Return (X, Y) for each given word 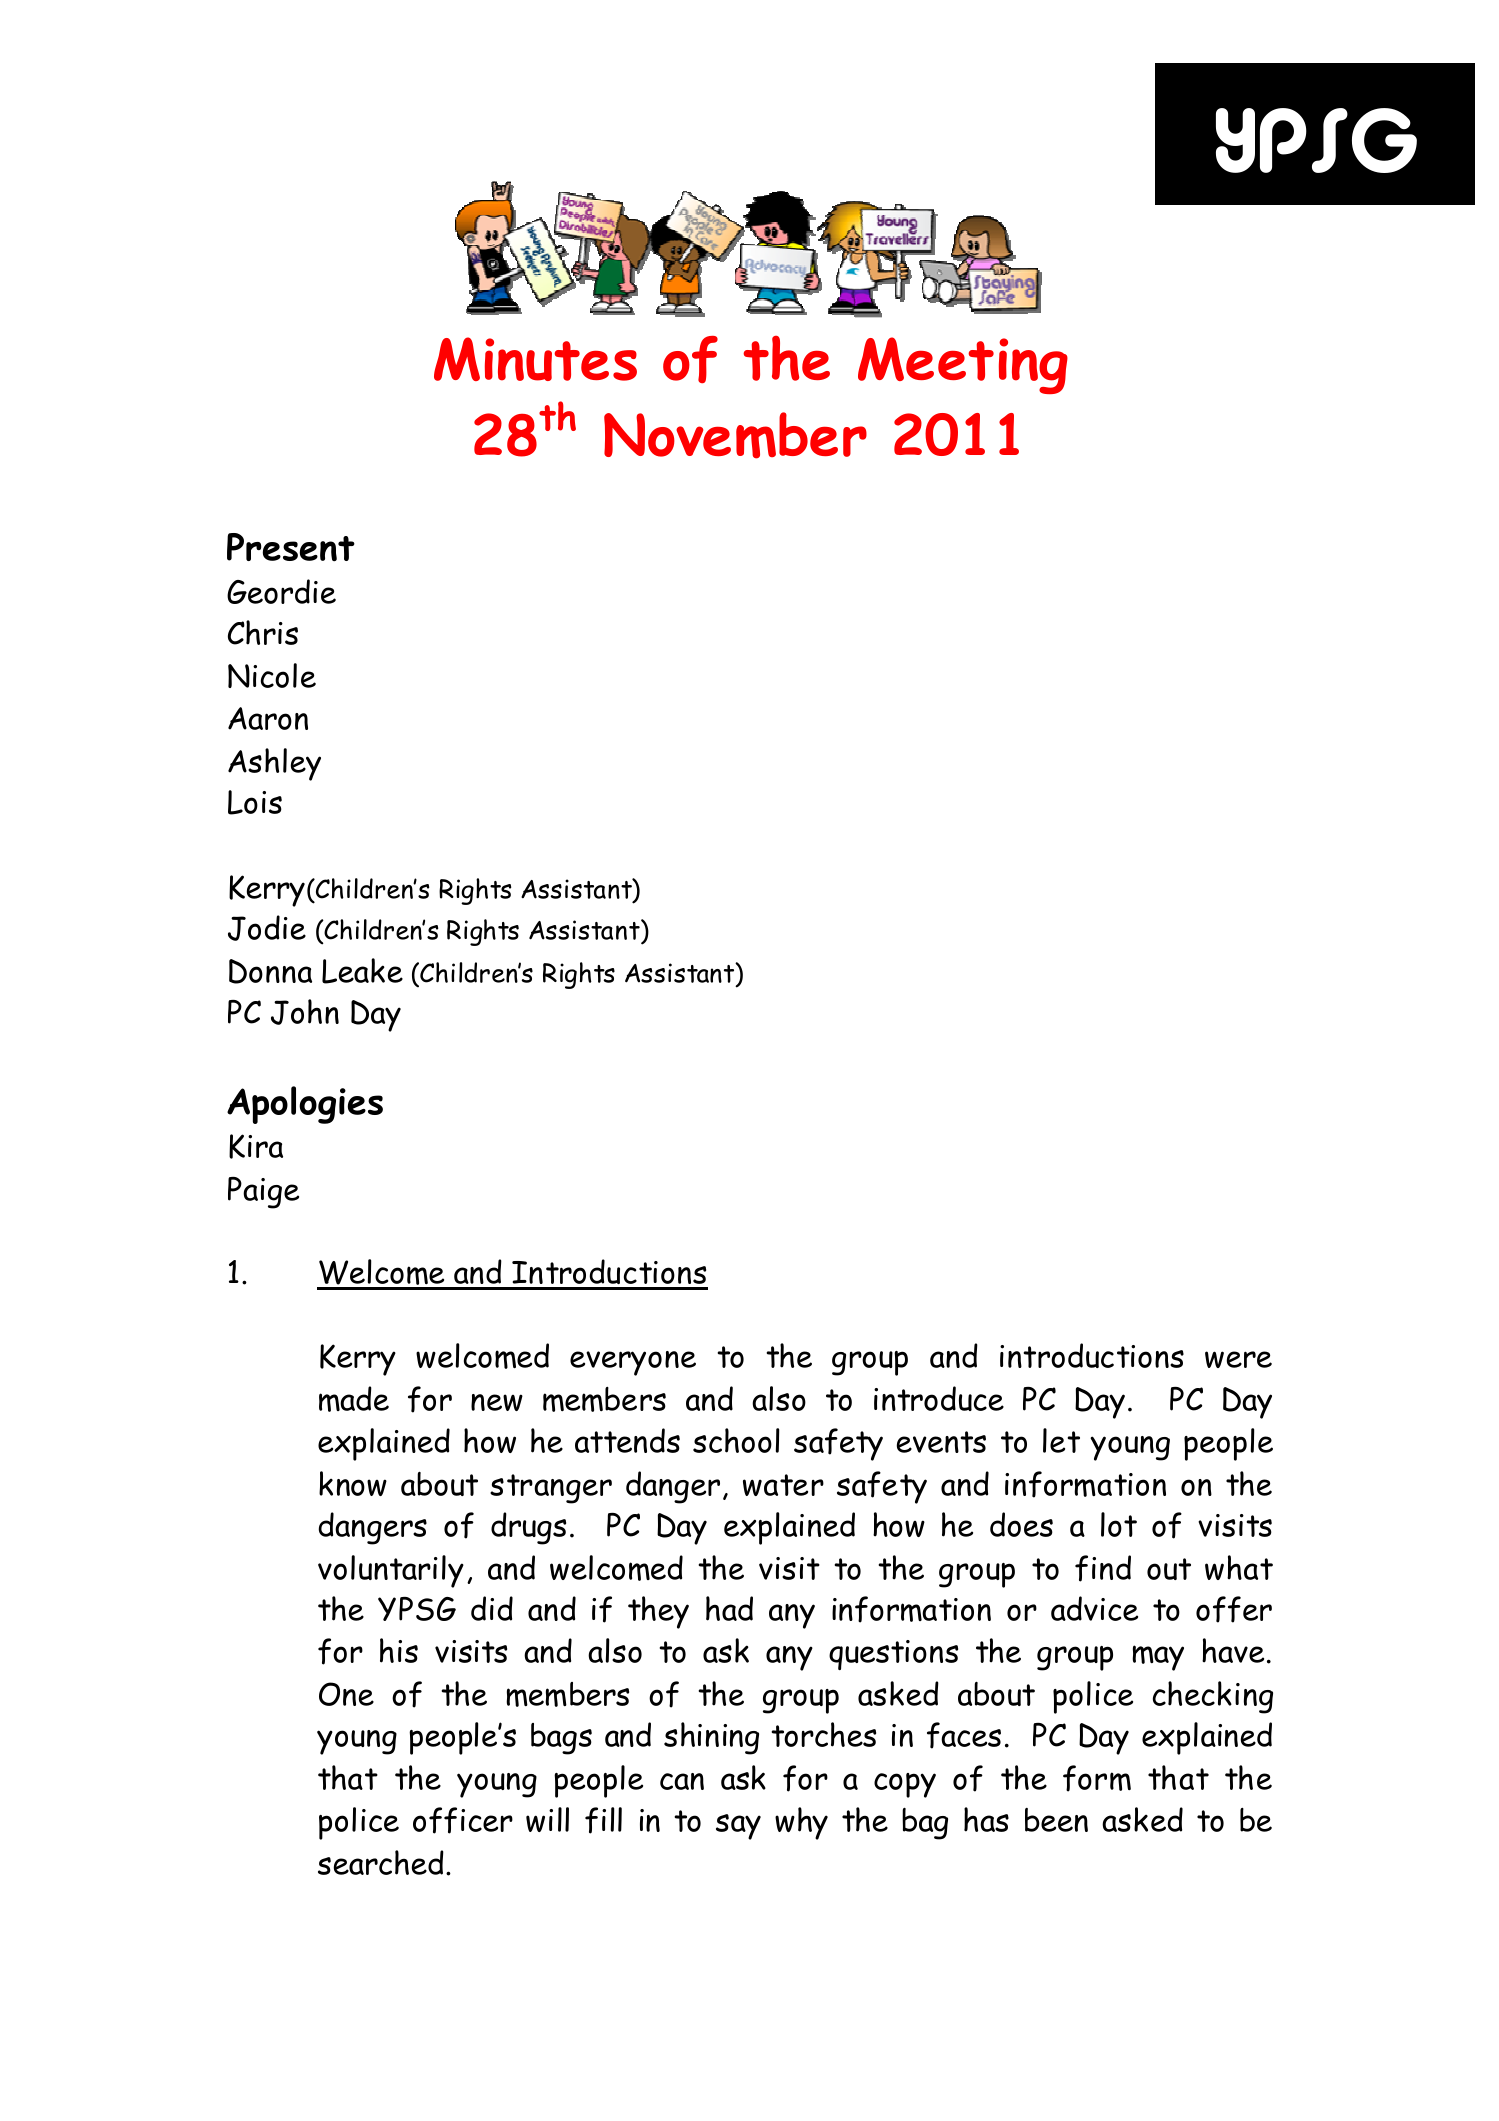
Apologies (305, 1105)
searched (381, 1862)
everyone (633, 1363)
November (735, 435)
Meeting (963, 365)
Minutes (535, 359)
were (1238, 1359)
